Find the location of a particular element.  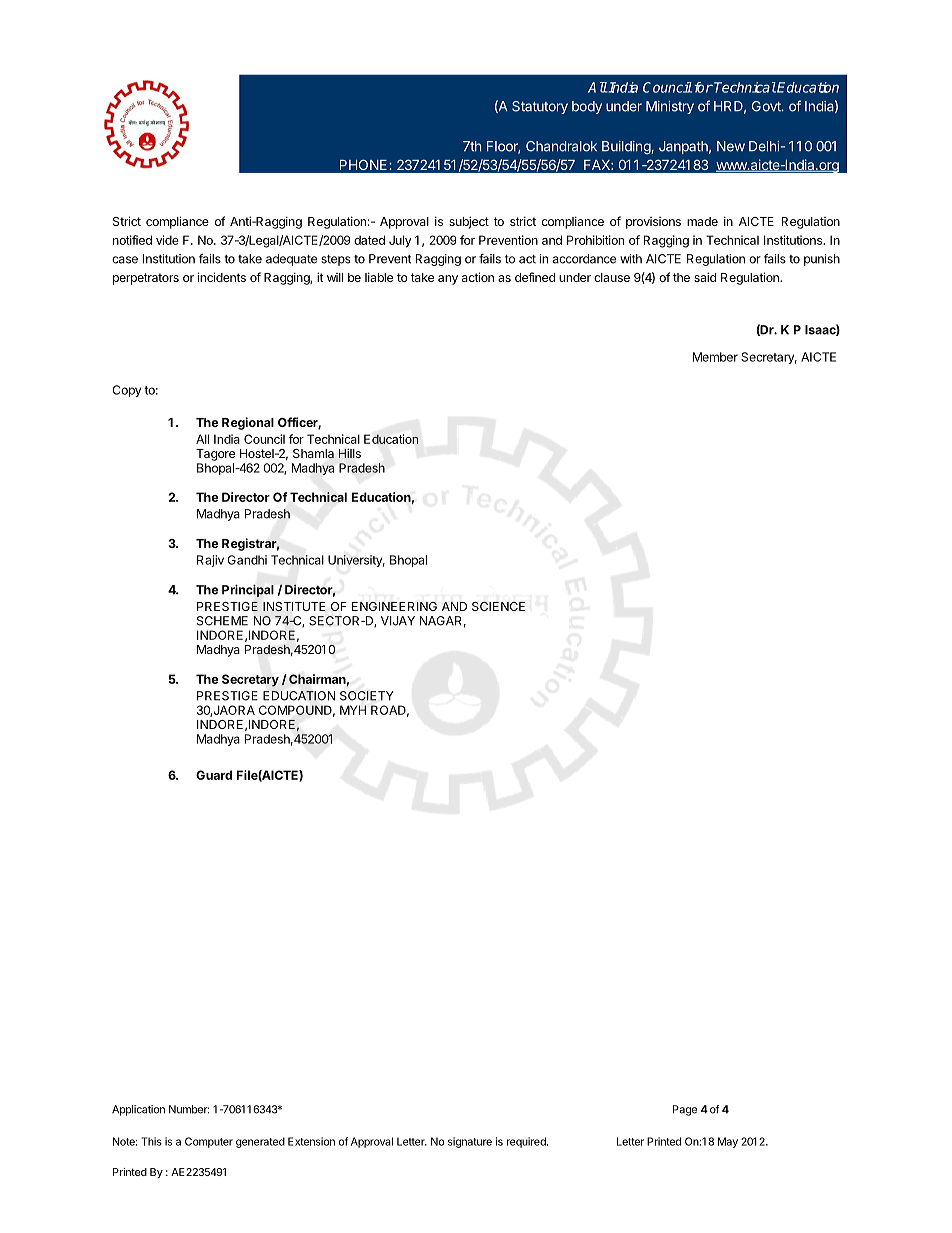

Computer is located at coordinates (209, 1142).
